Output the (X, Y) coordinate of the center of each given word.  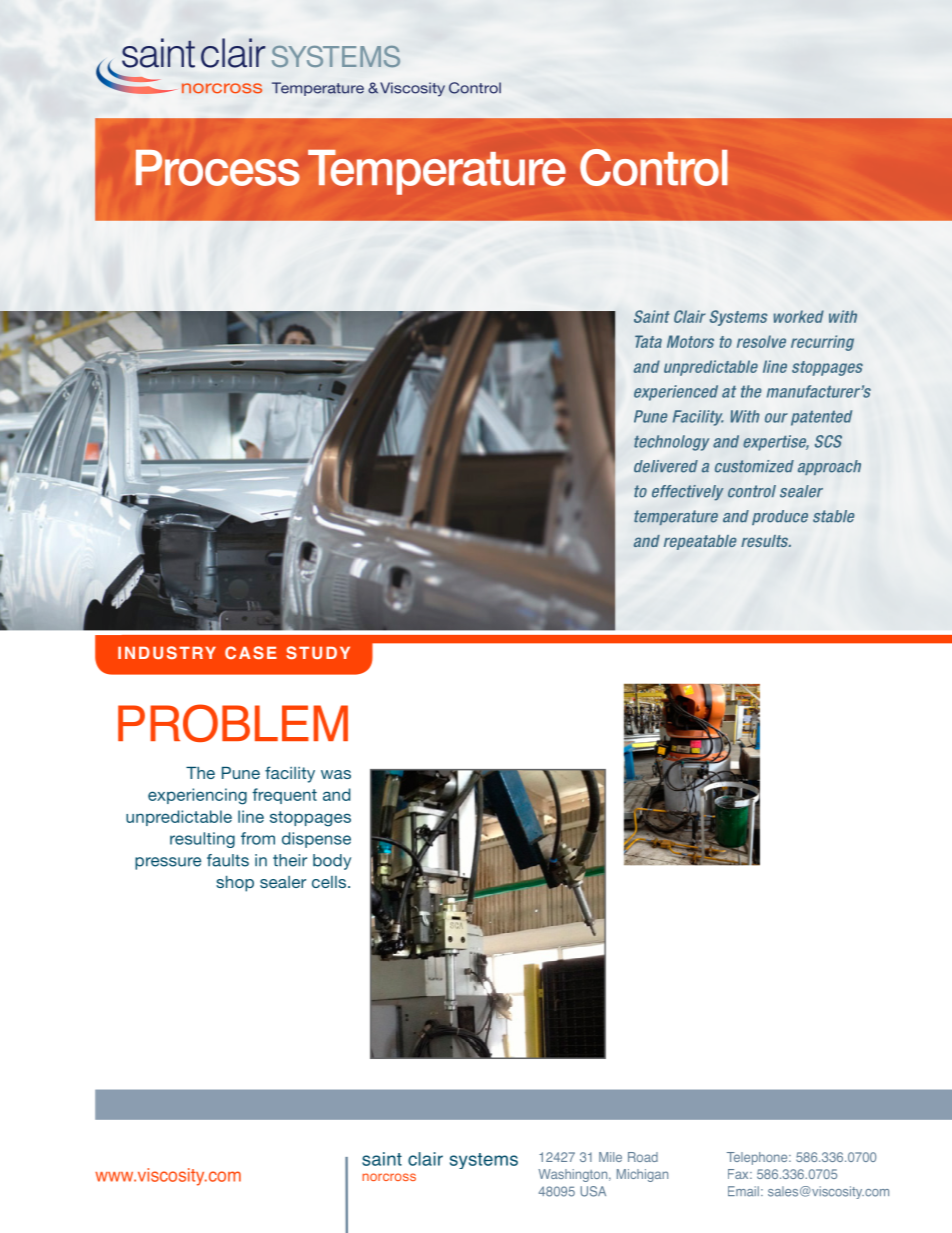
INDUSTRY (167, 652)
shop (235, 884)
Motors (690, 341)
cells (329, 882)
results (766, 541)
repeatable (700, 542)
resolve (761, 341)
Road (643, 1157)
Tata (648, 341)
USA (593, 1191)
